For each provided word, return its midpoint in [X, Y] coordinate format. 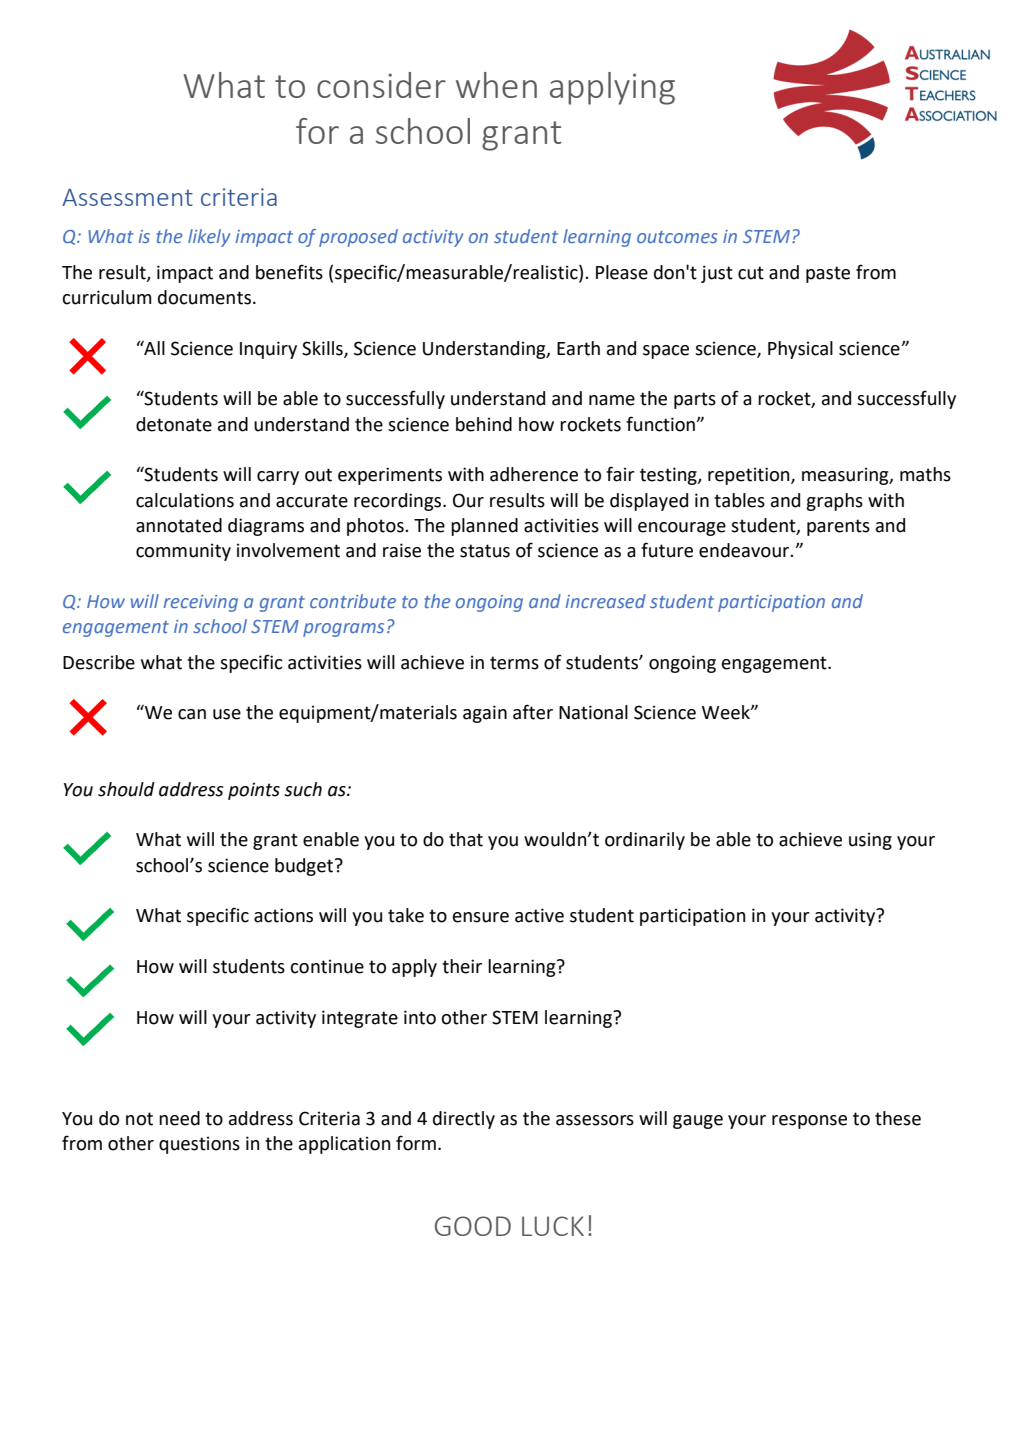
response [809, 1122]
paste [828, 274]
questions [199, 1145]
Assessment [127, 197]
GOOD [473, 1226]
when [496, 85]
